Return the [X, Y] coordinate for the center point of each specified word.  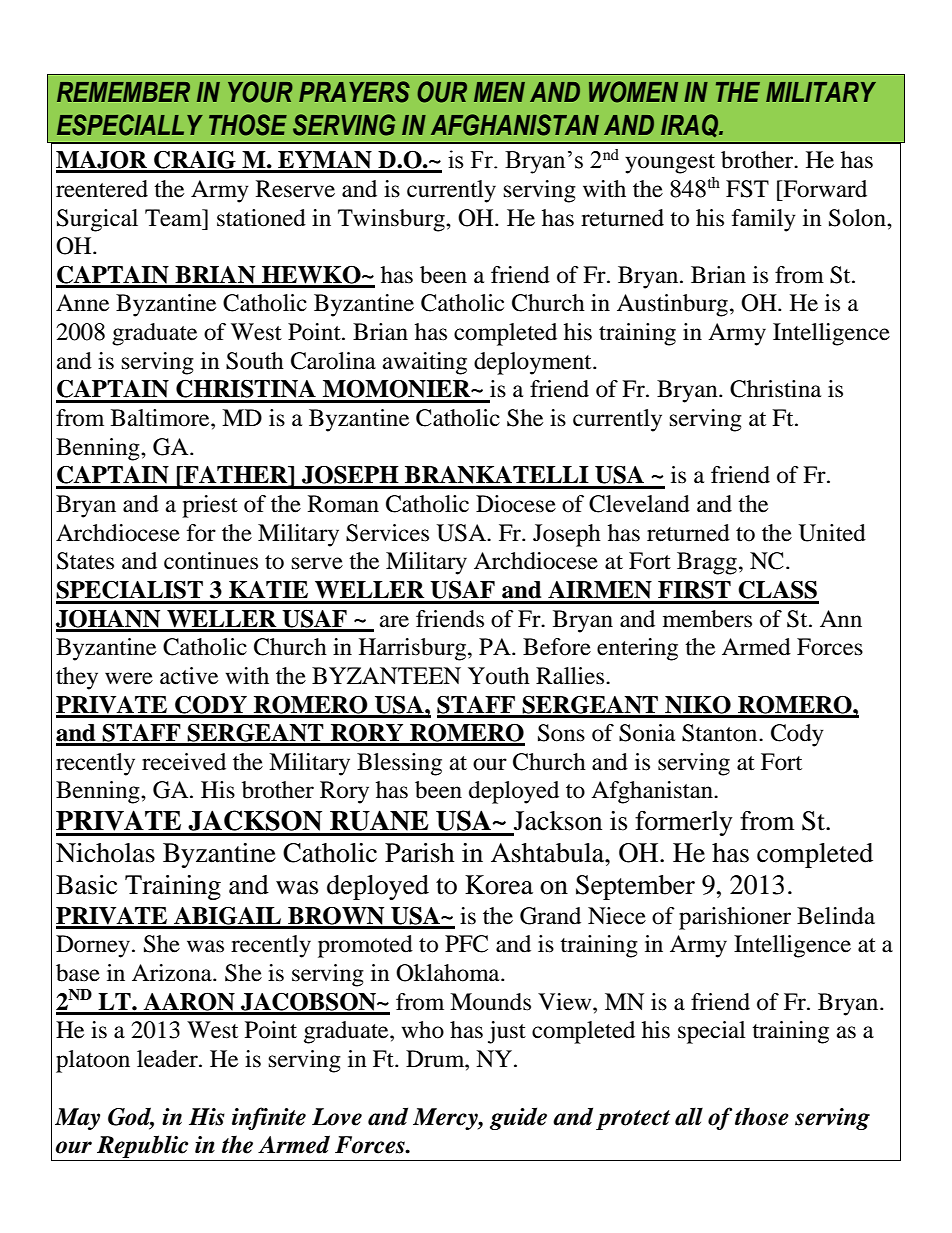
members [707, 619]
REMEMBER [123, 92]
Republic [143, 1148]
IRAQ [691, 125]
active [189, 676]
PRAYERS [354, 92]
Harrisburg [414, 649]
